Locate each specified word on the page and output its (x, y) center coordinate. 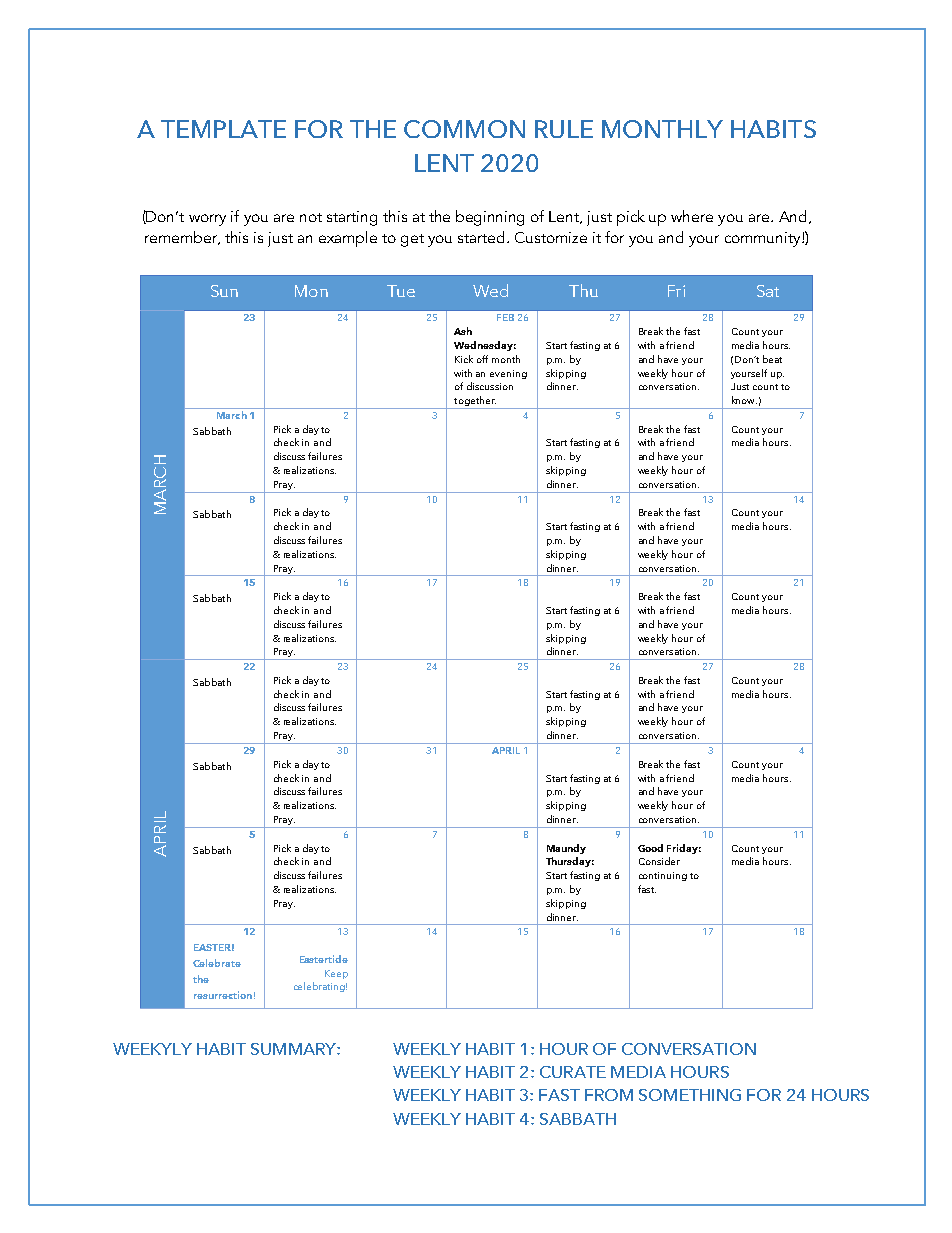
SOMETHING (690, 1095)
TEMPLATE (223, 129)
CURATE (573, 1072)
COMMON (464, 129)
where (692, 216)
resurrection (223, 995)
